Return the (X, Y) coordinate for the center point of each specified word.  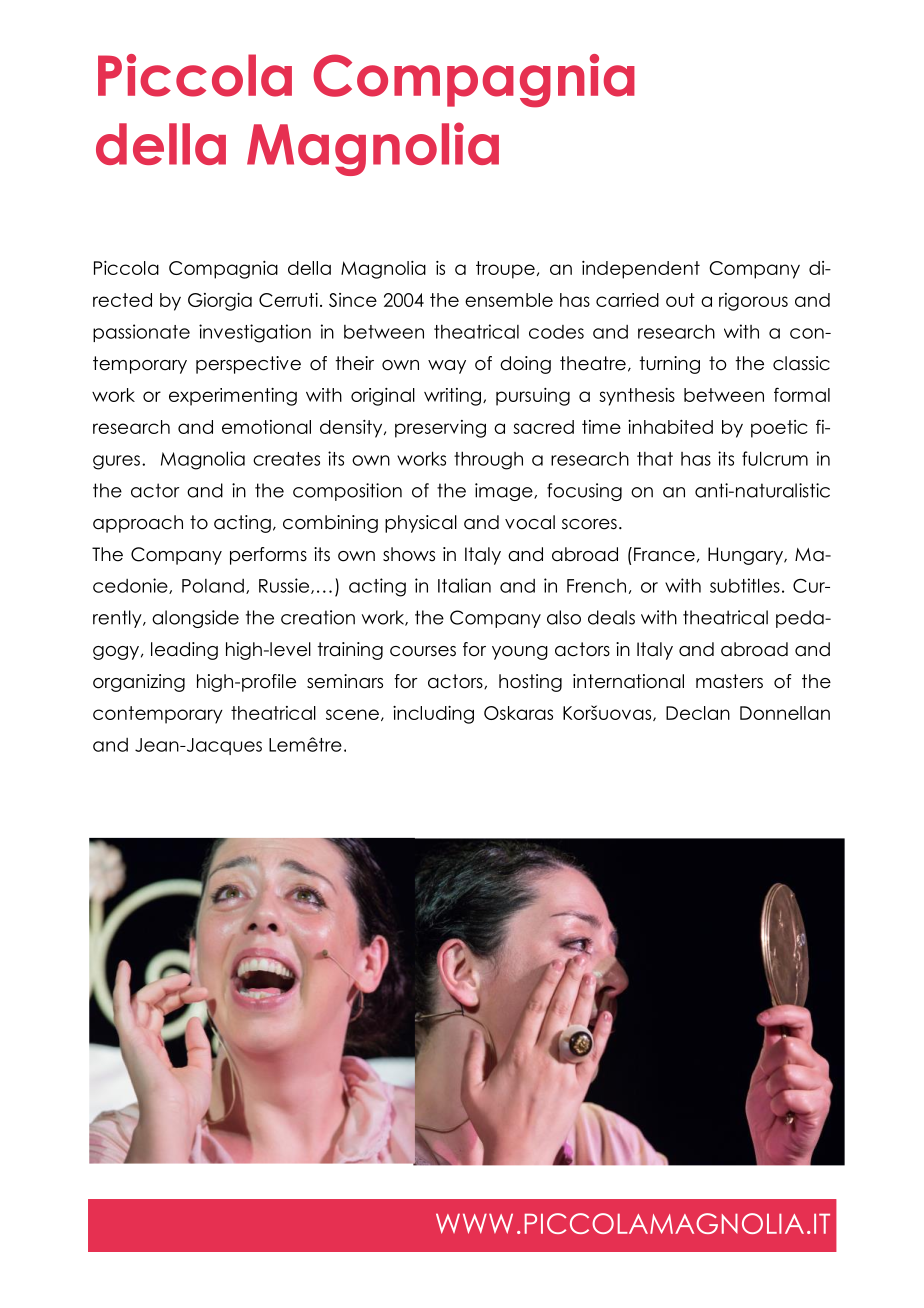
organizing (139, 683)
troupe (505, 270)
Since (353, 300)
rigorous (753, 302)
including (433, 715)
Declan (698, 713)
